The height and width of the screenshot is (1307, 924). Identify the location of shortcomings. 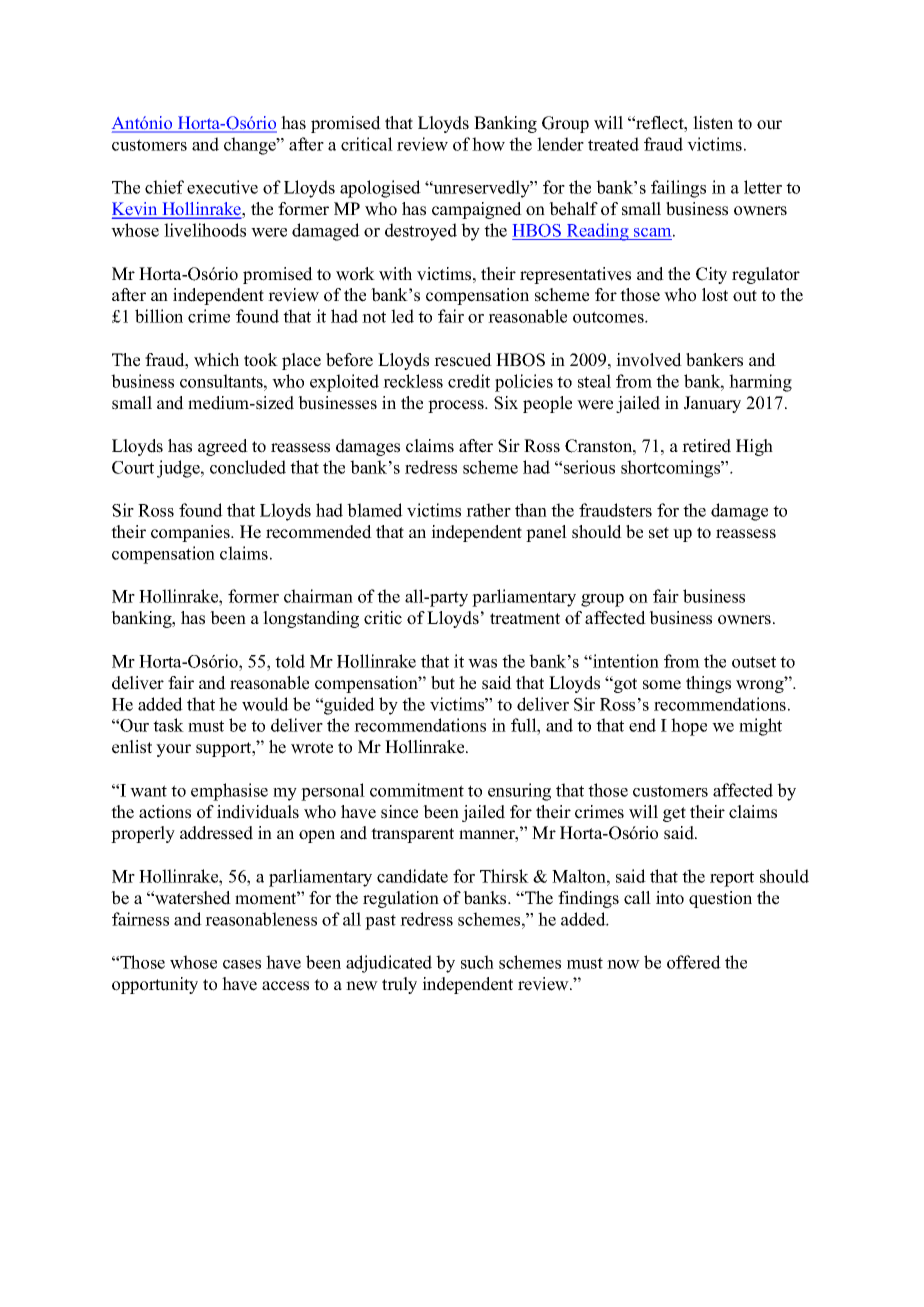
(671, 469).
